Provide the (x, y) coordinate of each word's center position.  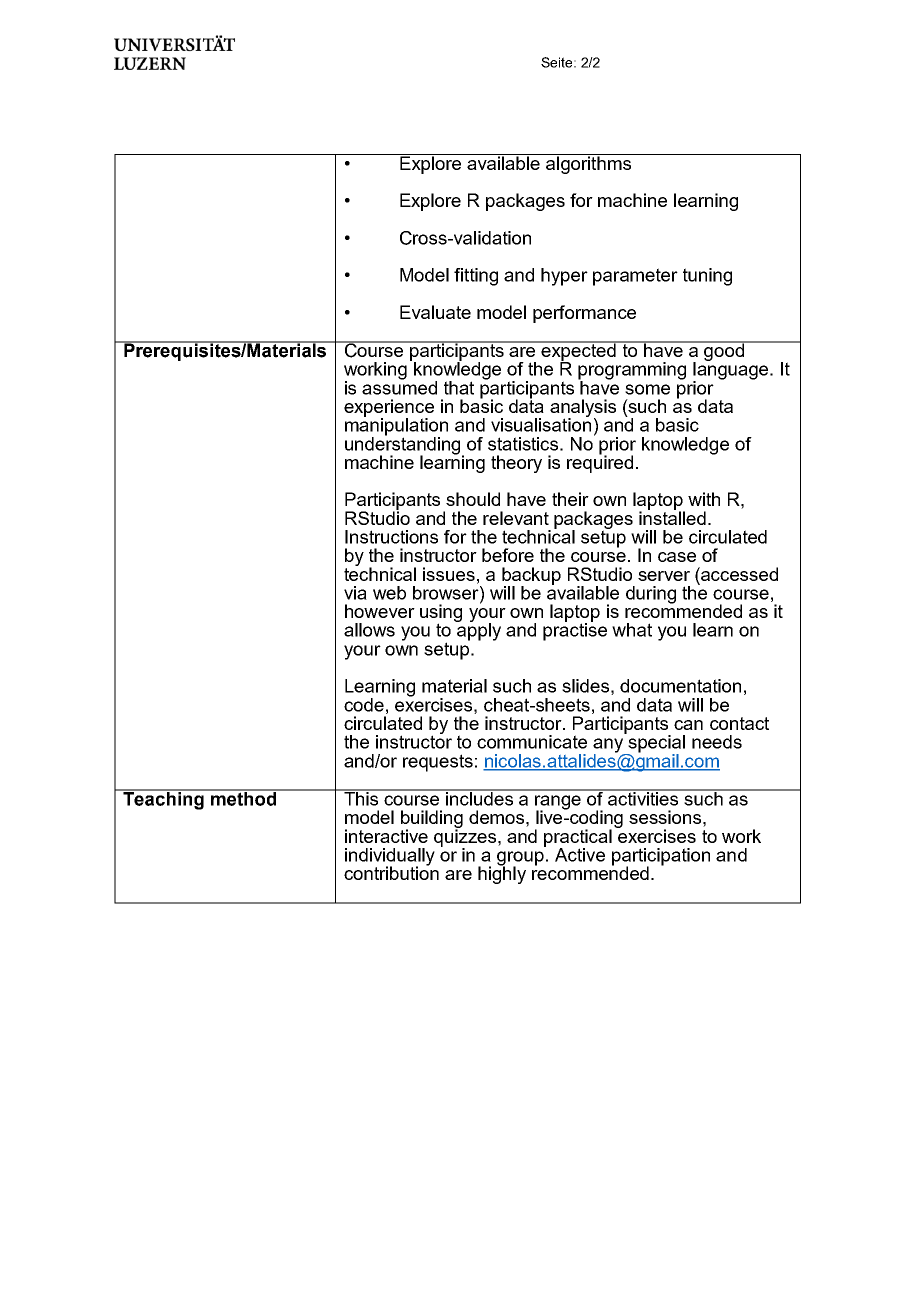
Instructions (391, 537)
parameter (635, 277)
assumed (399, 387)
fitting (476, 277)
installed (672, 517)
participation (661, 858)
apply (478, 631)
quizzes (466, 838)
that (459, 388)
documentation (680, 686)
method (244, 798)
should (473, 499)
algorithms (589, 164)
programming (632, 372)
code (364, 705)
